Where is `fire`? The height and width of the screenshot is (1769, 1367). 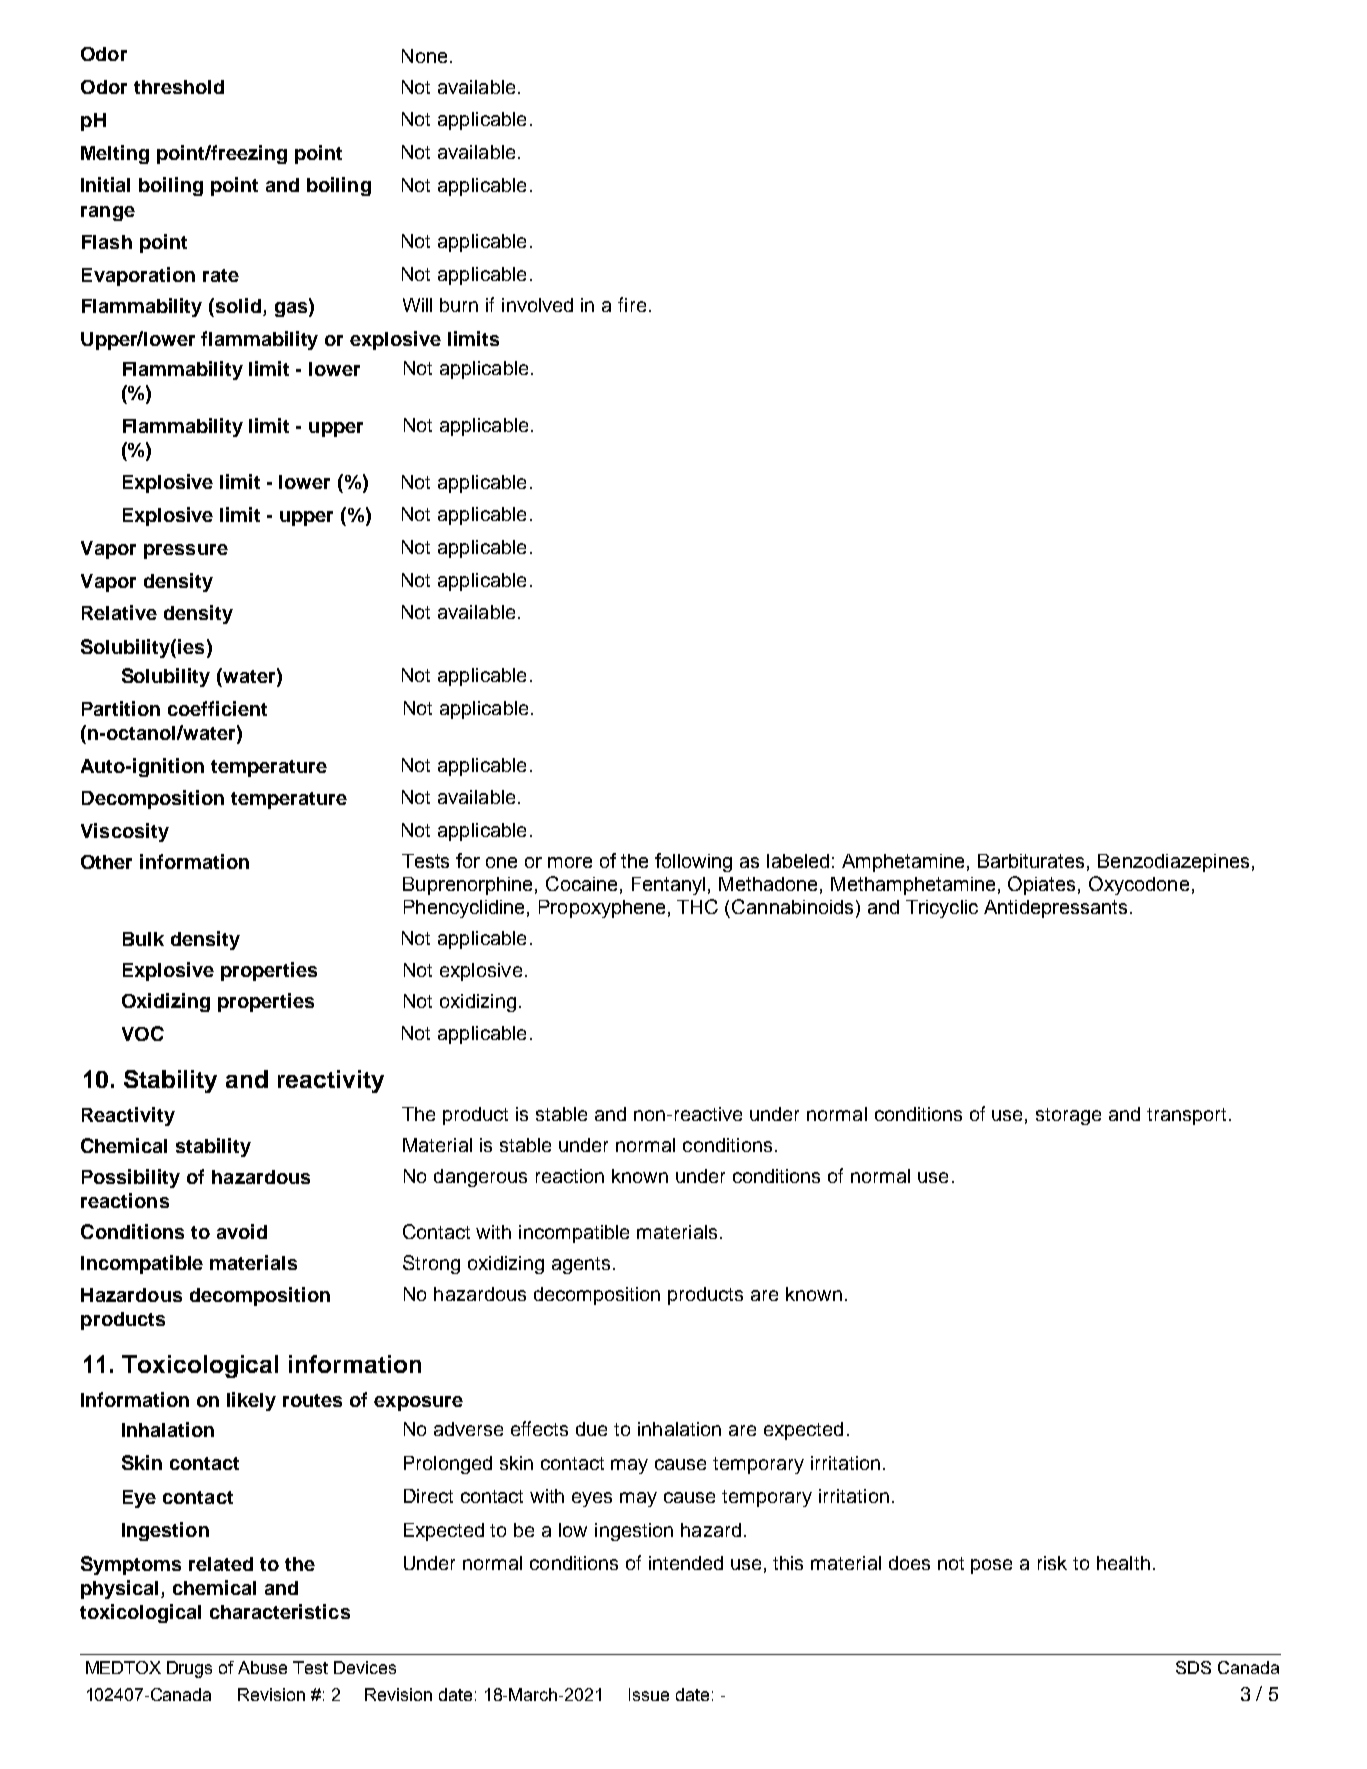
fire is located at coordinates (632, 304).
